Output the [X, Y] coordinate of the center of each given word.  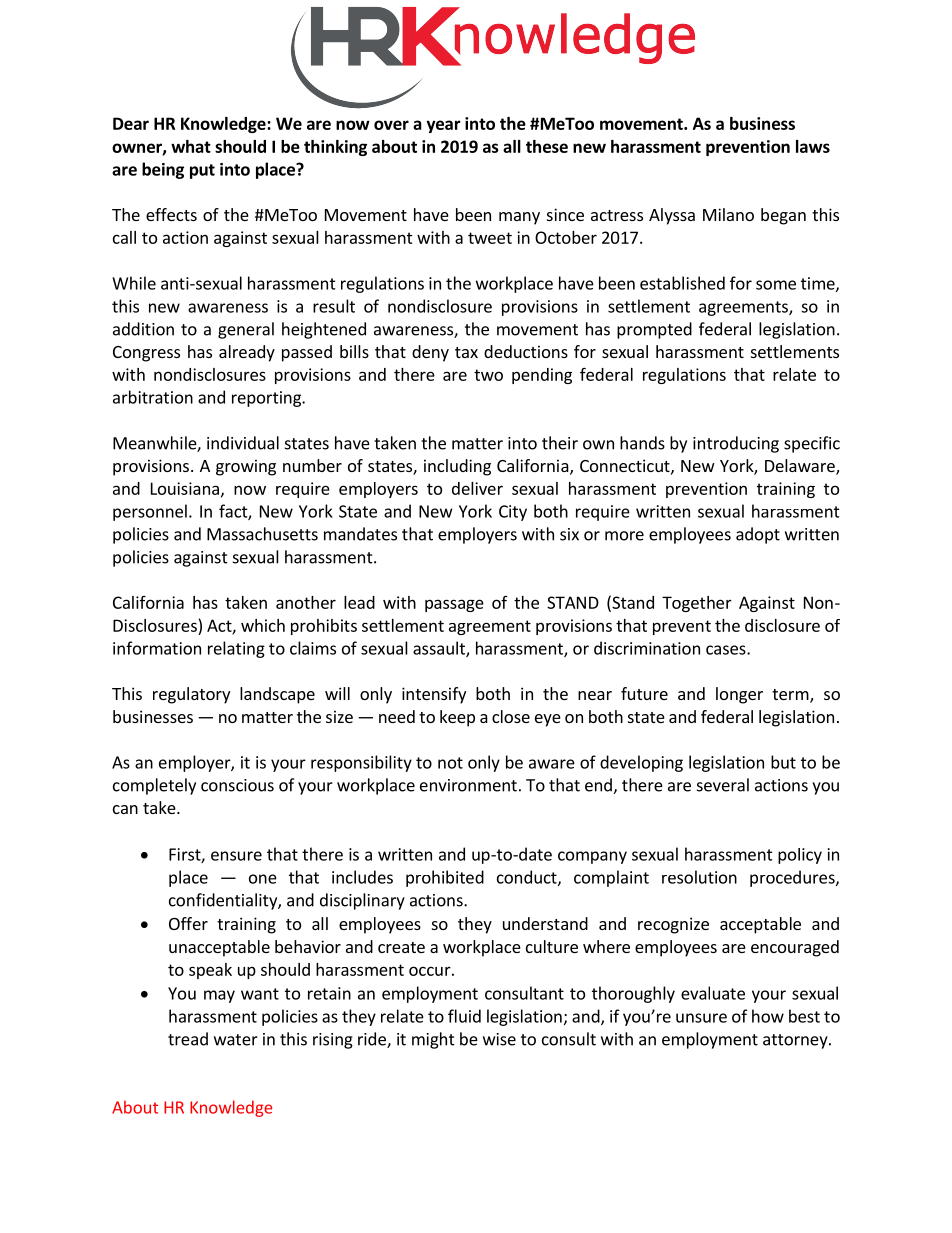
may [219, 996]
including [457, 467]
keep [457, 718]
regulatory [191, 695]
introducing [736, 444]
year [443, 126]
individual [243, 443]
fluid [464, 1016]
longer [739, 695]
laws [813, 146]
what [191, 146]
